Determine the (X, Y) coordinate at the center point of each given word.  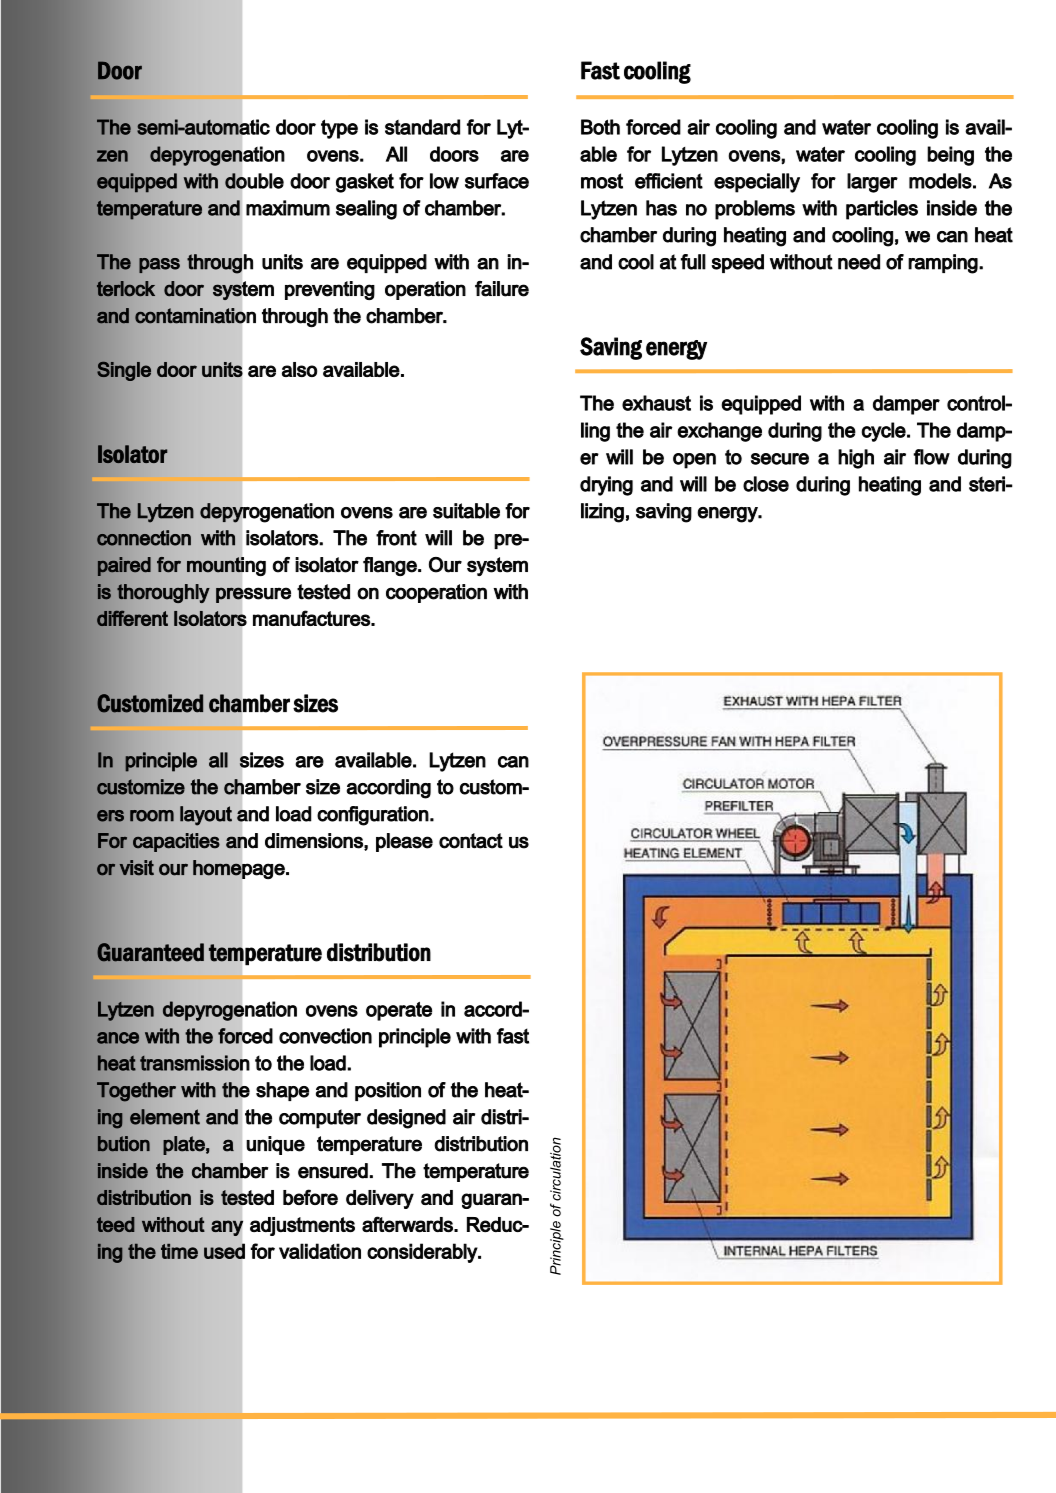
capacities (176, 842)
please (404, 842)
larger (872, 183)
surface (497, 181)
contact (471, 841)
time (179, 1251)
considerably (423, 1253)
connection (144, 538)
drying (606, 486)
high (856, 459)
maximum (288, 208)
